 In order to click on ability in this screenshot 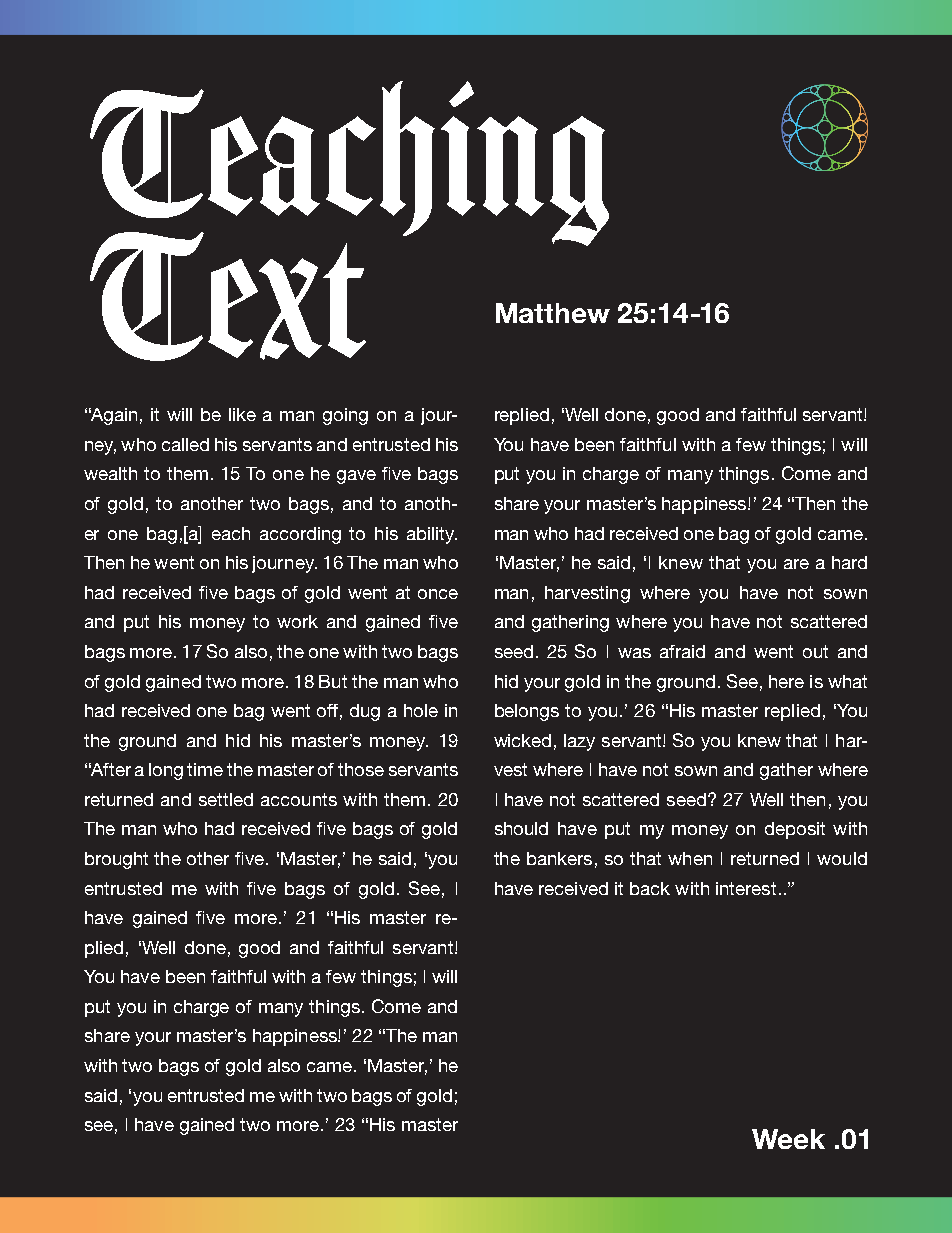, I will do `click(432, 535)`.
